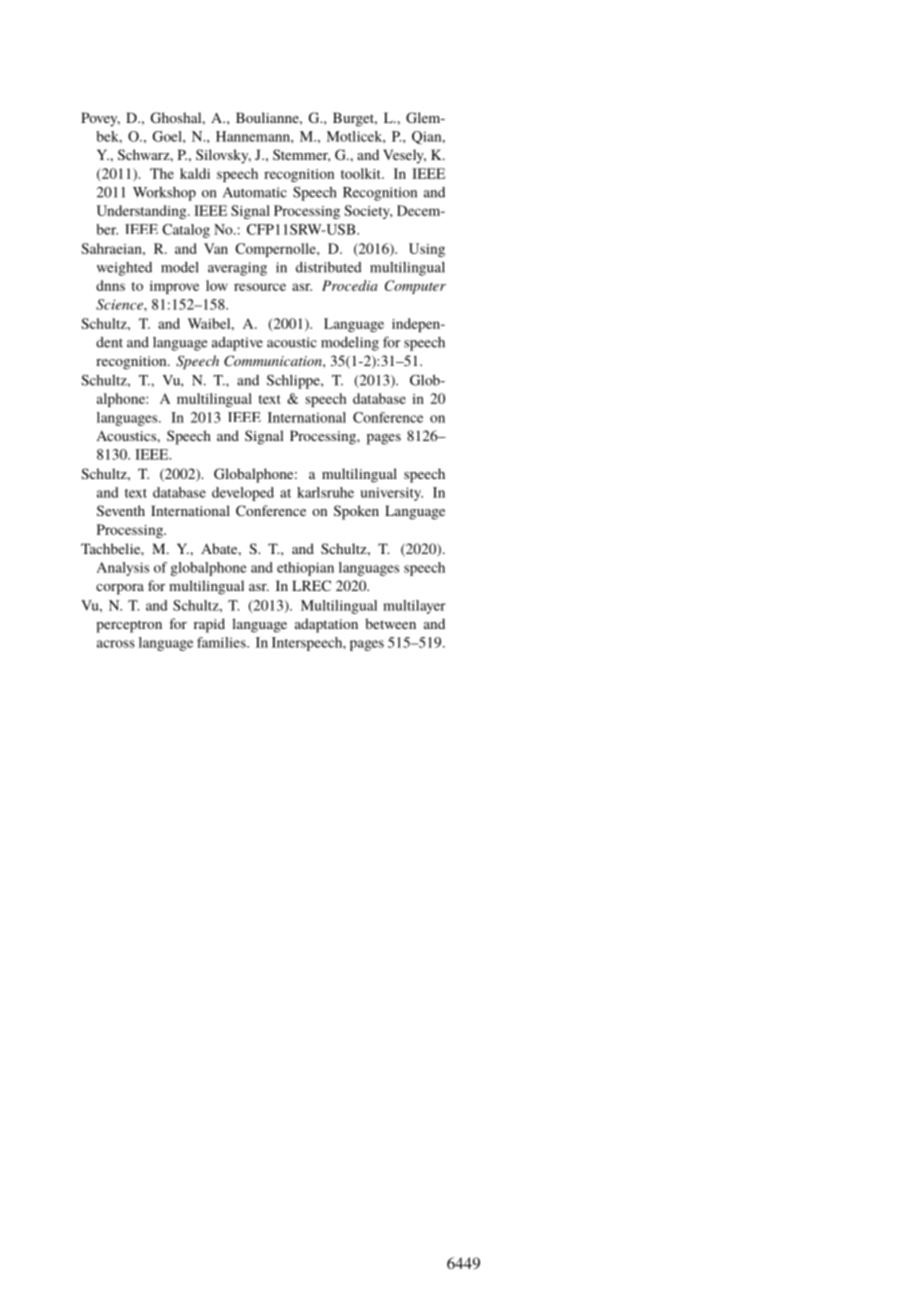 This document has width=924, height=1308. What do you see at coordinates (129, 626) in the document?
I see `perceptron` at bounding box center [129, 626].
